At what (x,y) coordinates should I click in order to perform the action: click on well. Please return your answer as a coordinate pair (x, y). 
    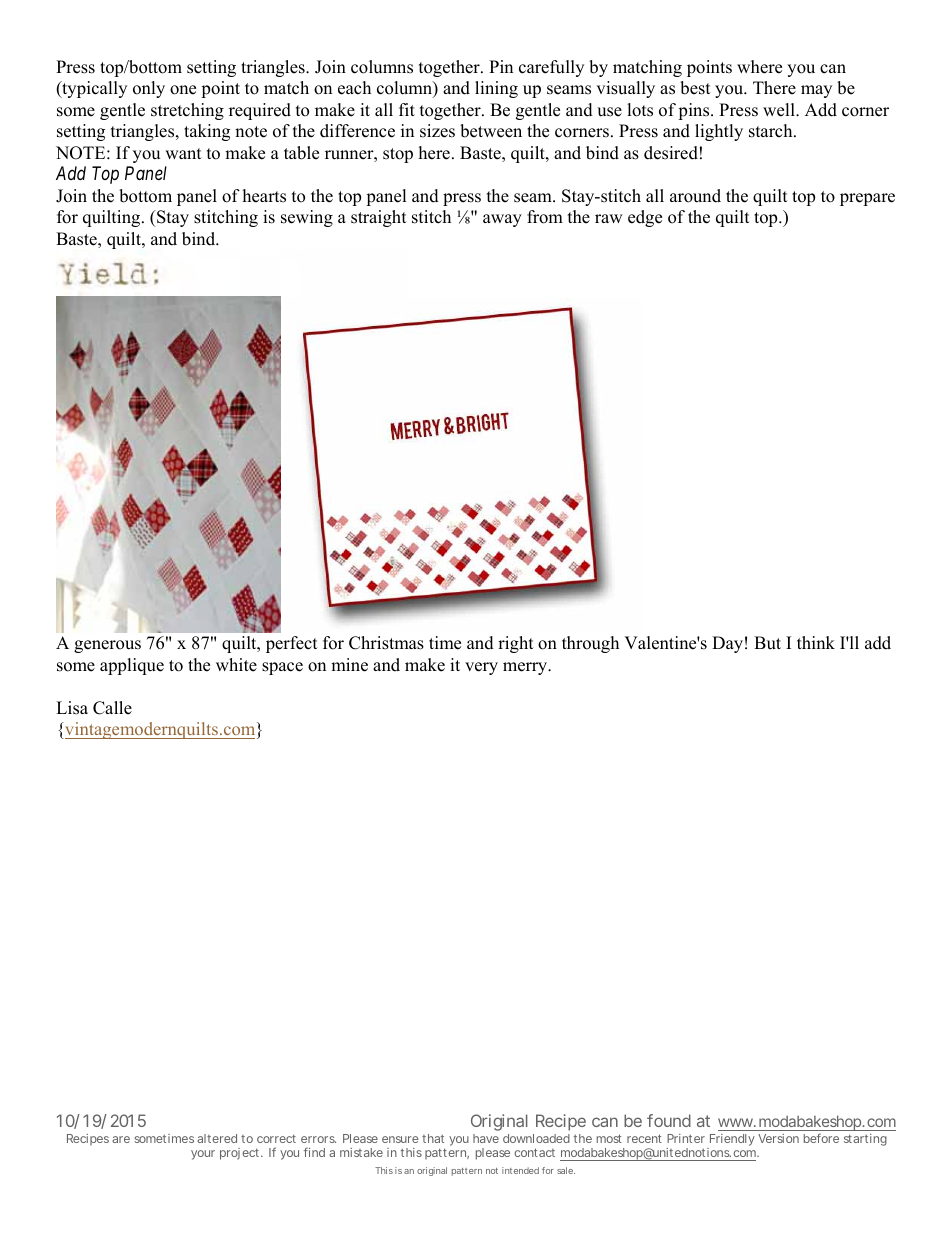
    Looking at the image, I should click on (780, 110).
